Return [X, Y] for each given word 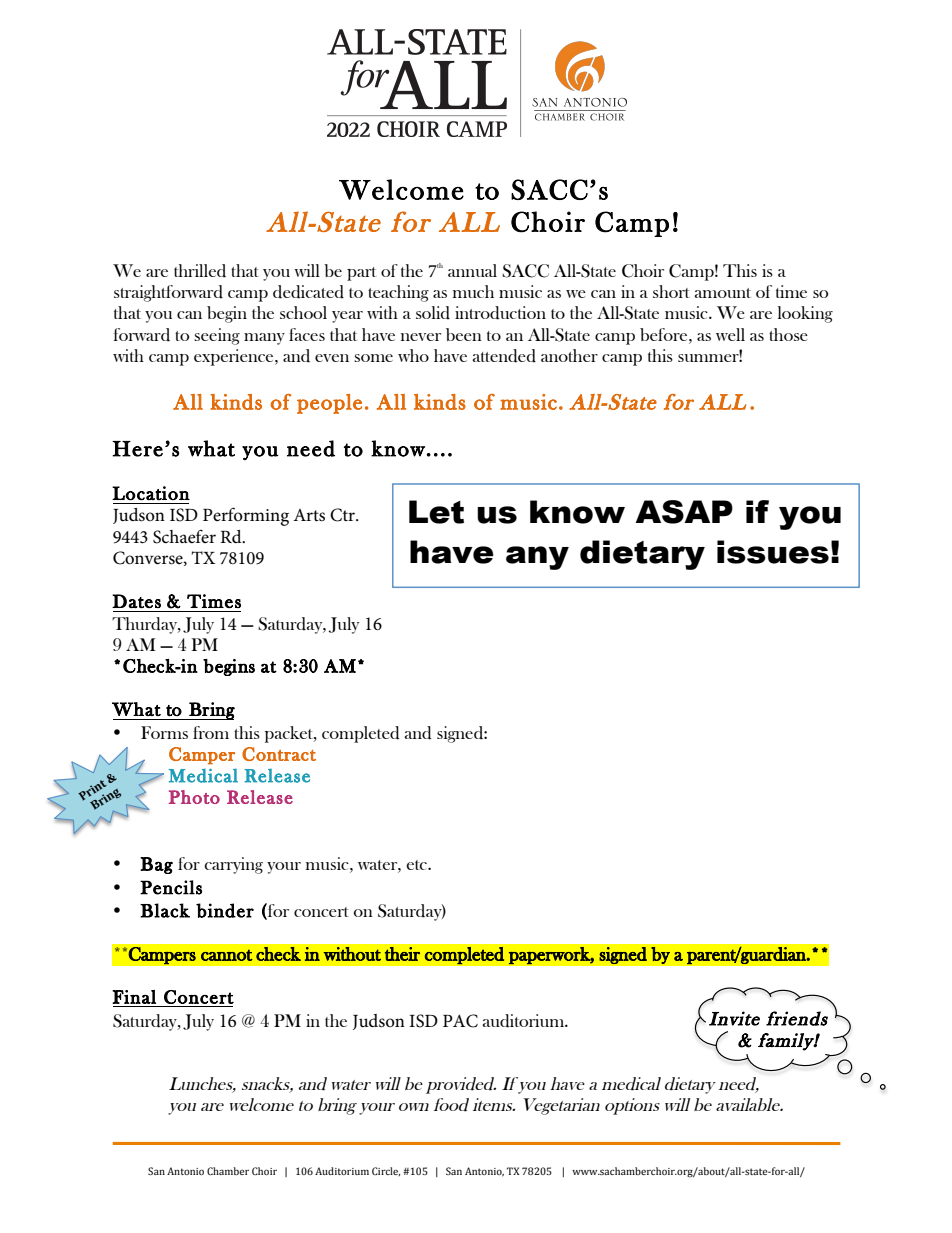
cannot [227, 955]
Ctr [343, 515]
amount [723, 293]
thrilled [200, 271]
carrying [233, 865]
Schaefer [184, 537]
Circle [386, 1171]
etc [417, 865]
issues [773, 552]
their [402, 954]
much [473, 291]
